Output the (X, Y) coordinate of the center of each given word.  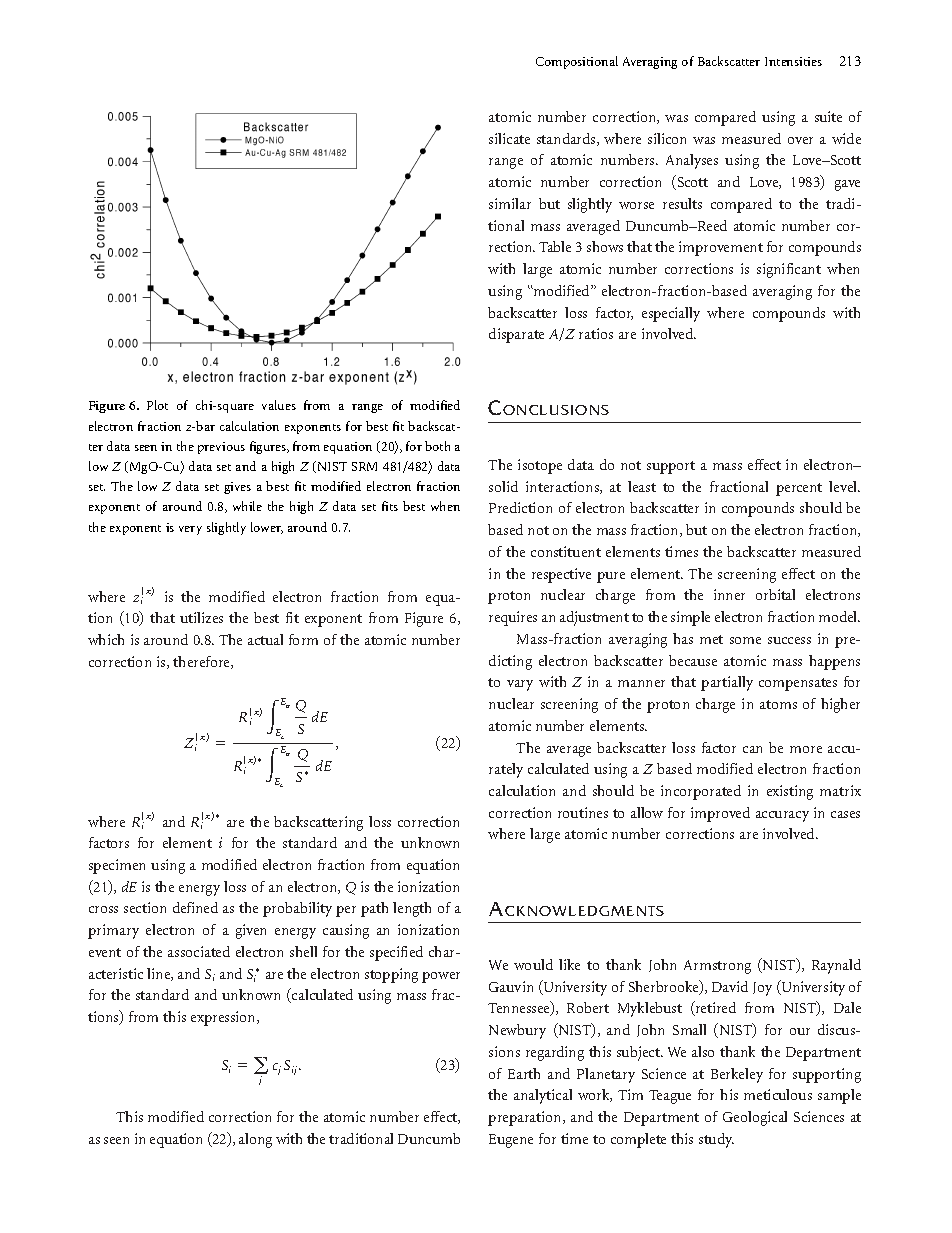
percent (799, 489)
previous (221, 448)
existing (790, 792)
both (437, 446)
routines (583, 812)
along (255, 1140)
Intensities (793, 61)
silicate (509, 138)
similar (510, 203)
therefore (202, 662)
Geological (755, 1118)
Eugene (511, 1141)
